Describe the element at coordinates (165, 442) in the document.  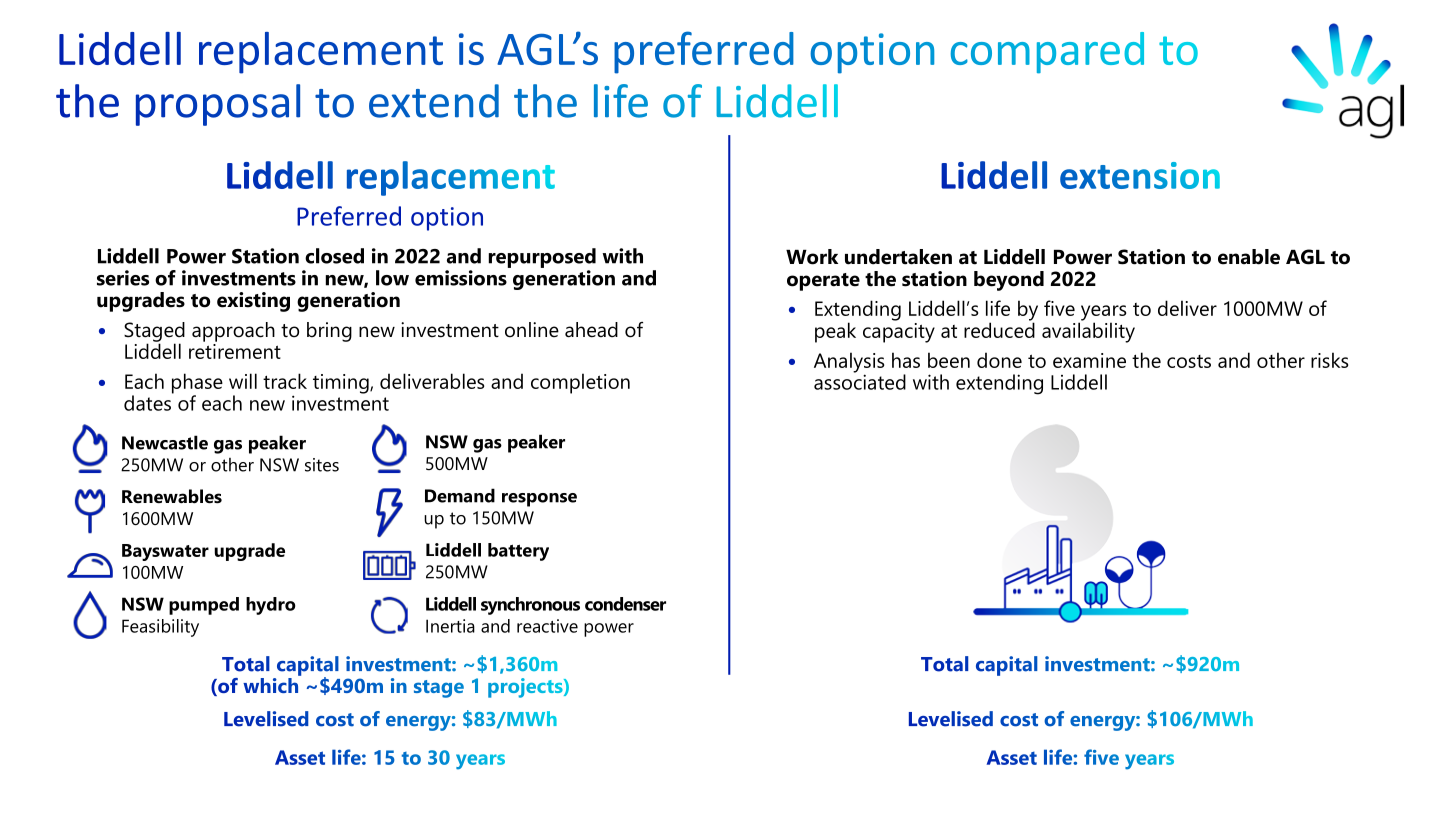
I see `Newcastle` at that location.
